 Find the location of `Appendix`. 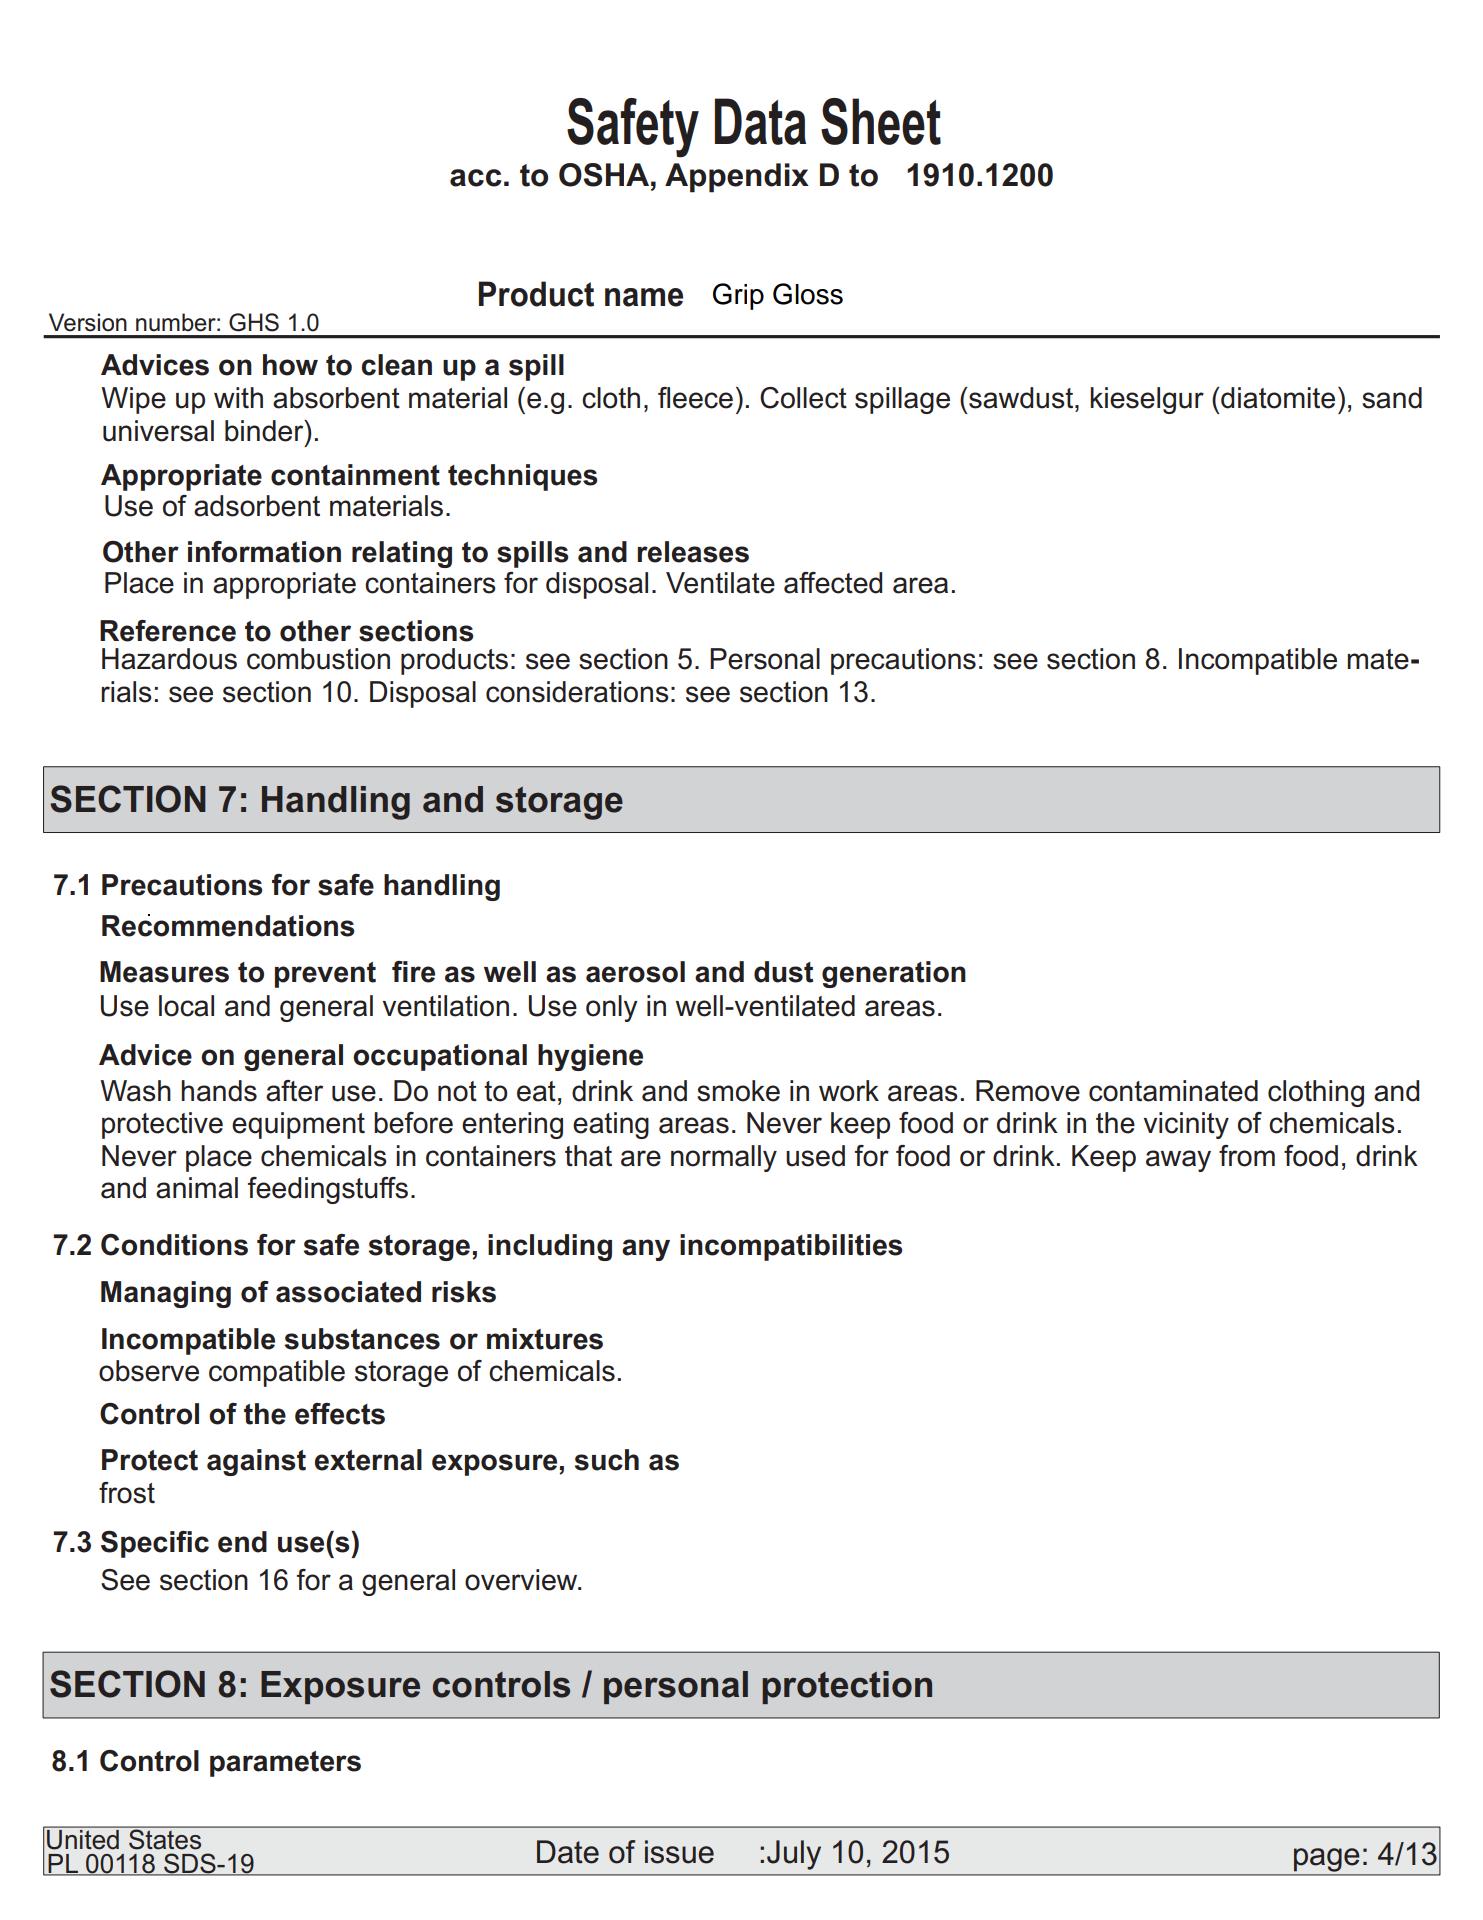

Appendix is located at coordinates (737, 178).
